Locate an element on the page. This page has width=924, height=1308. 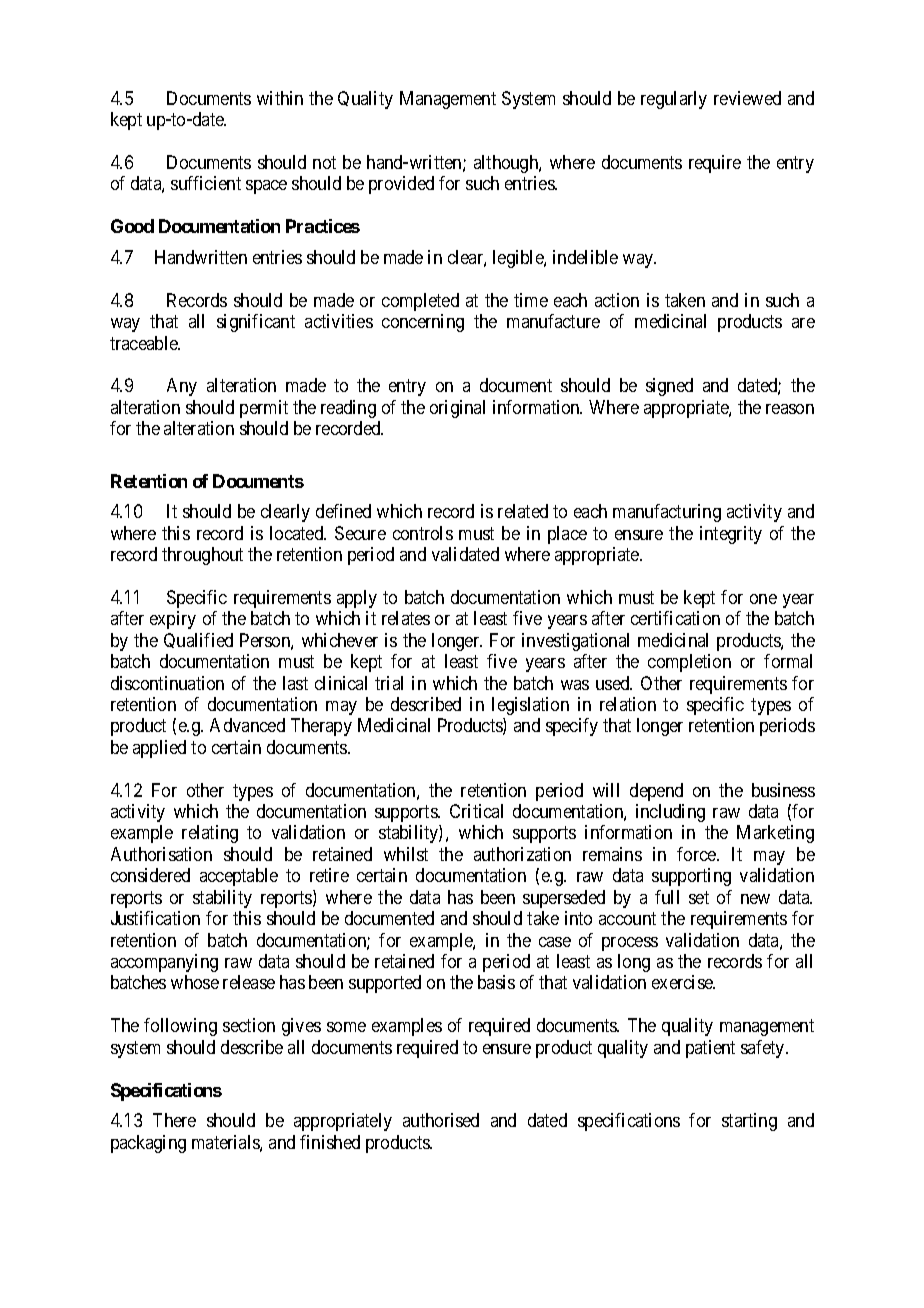
authorised is located at coordinates (441, 1120).
